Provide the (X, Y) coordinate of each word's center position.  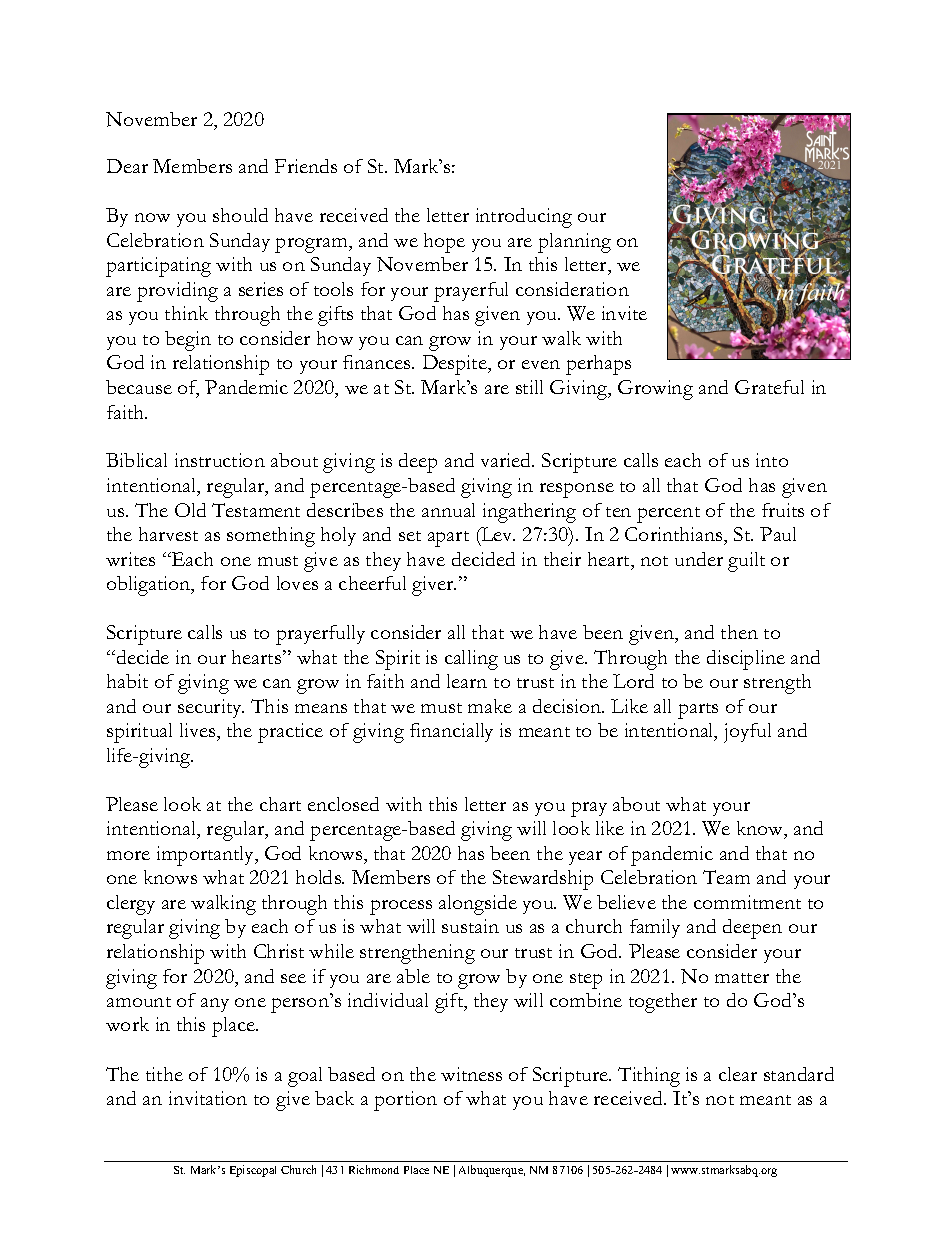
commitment (747, 902)
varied (507, 460)
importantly (207, 856)
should (240, 215)
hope (444, 243)
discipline (746, 660)
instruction (220, 460)
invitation (208, 1098)
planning (574, 243)
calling (471, 660)
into (772, 460)
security (211, 708)
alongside (478, 905)
